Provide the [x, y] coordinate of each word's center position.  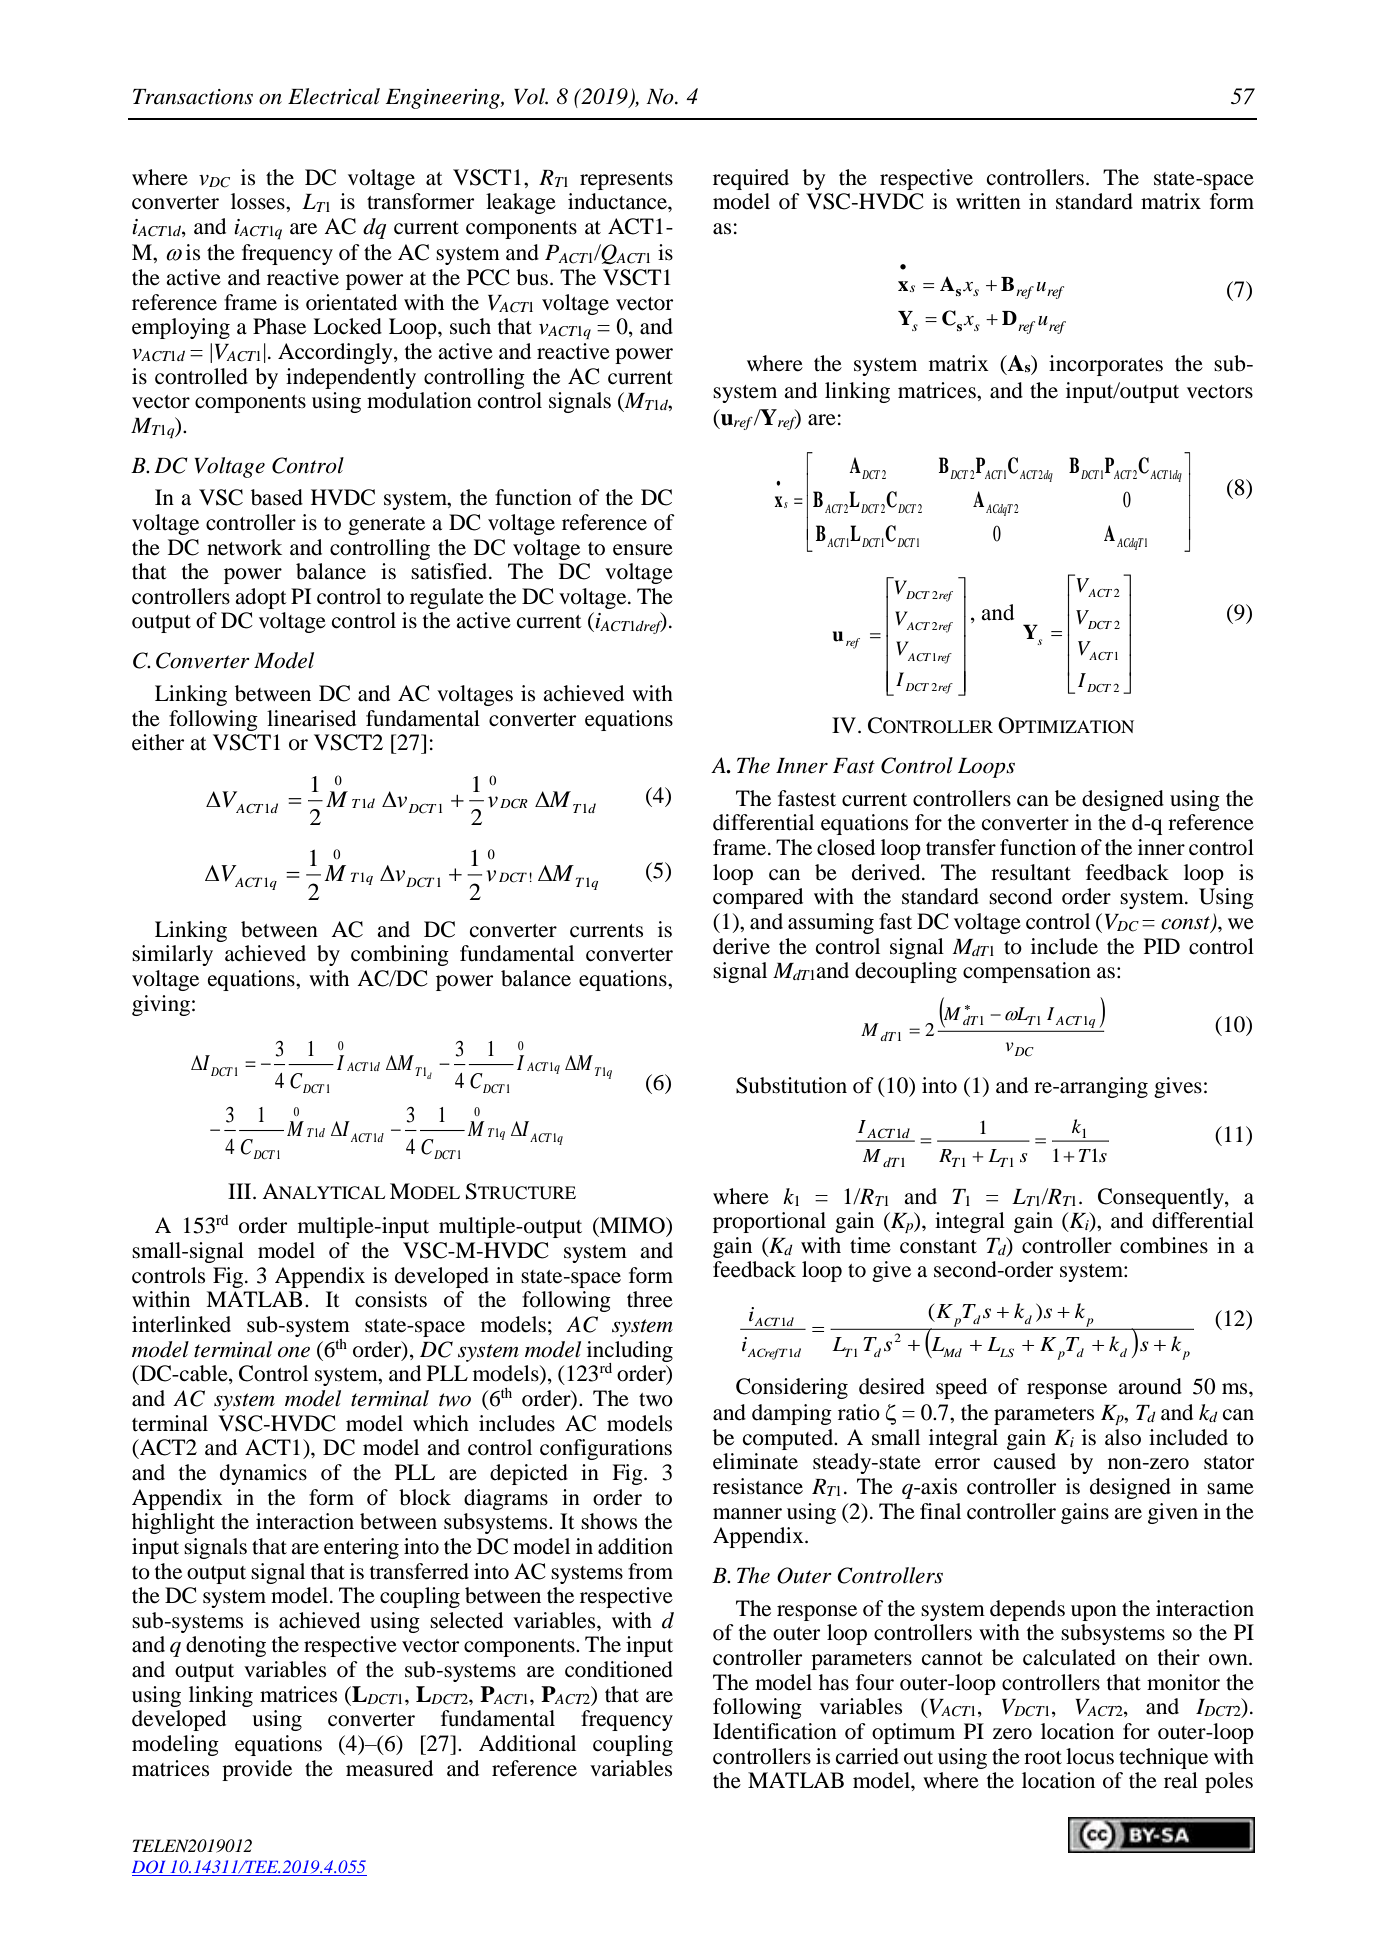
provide [257, 1770]
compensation [1027, 972]
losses [259, 201]
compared [758, 898]
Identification [775, 1731]
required [751, 179]
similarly [172, 955]
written [988, 201]
